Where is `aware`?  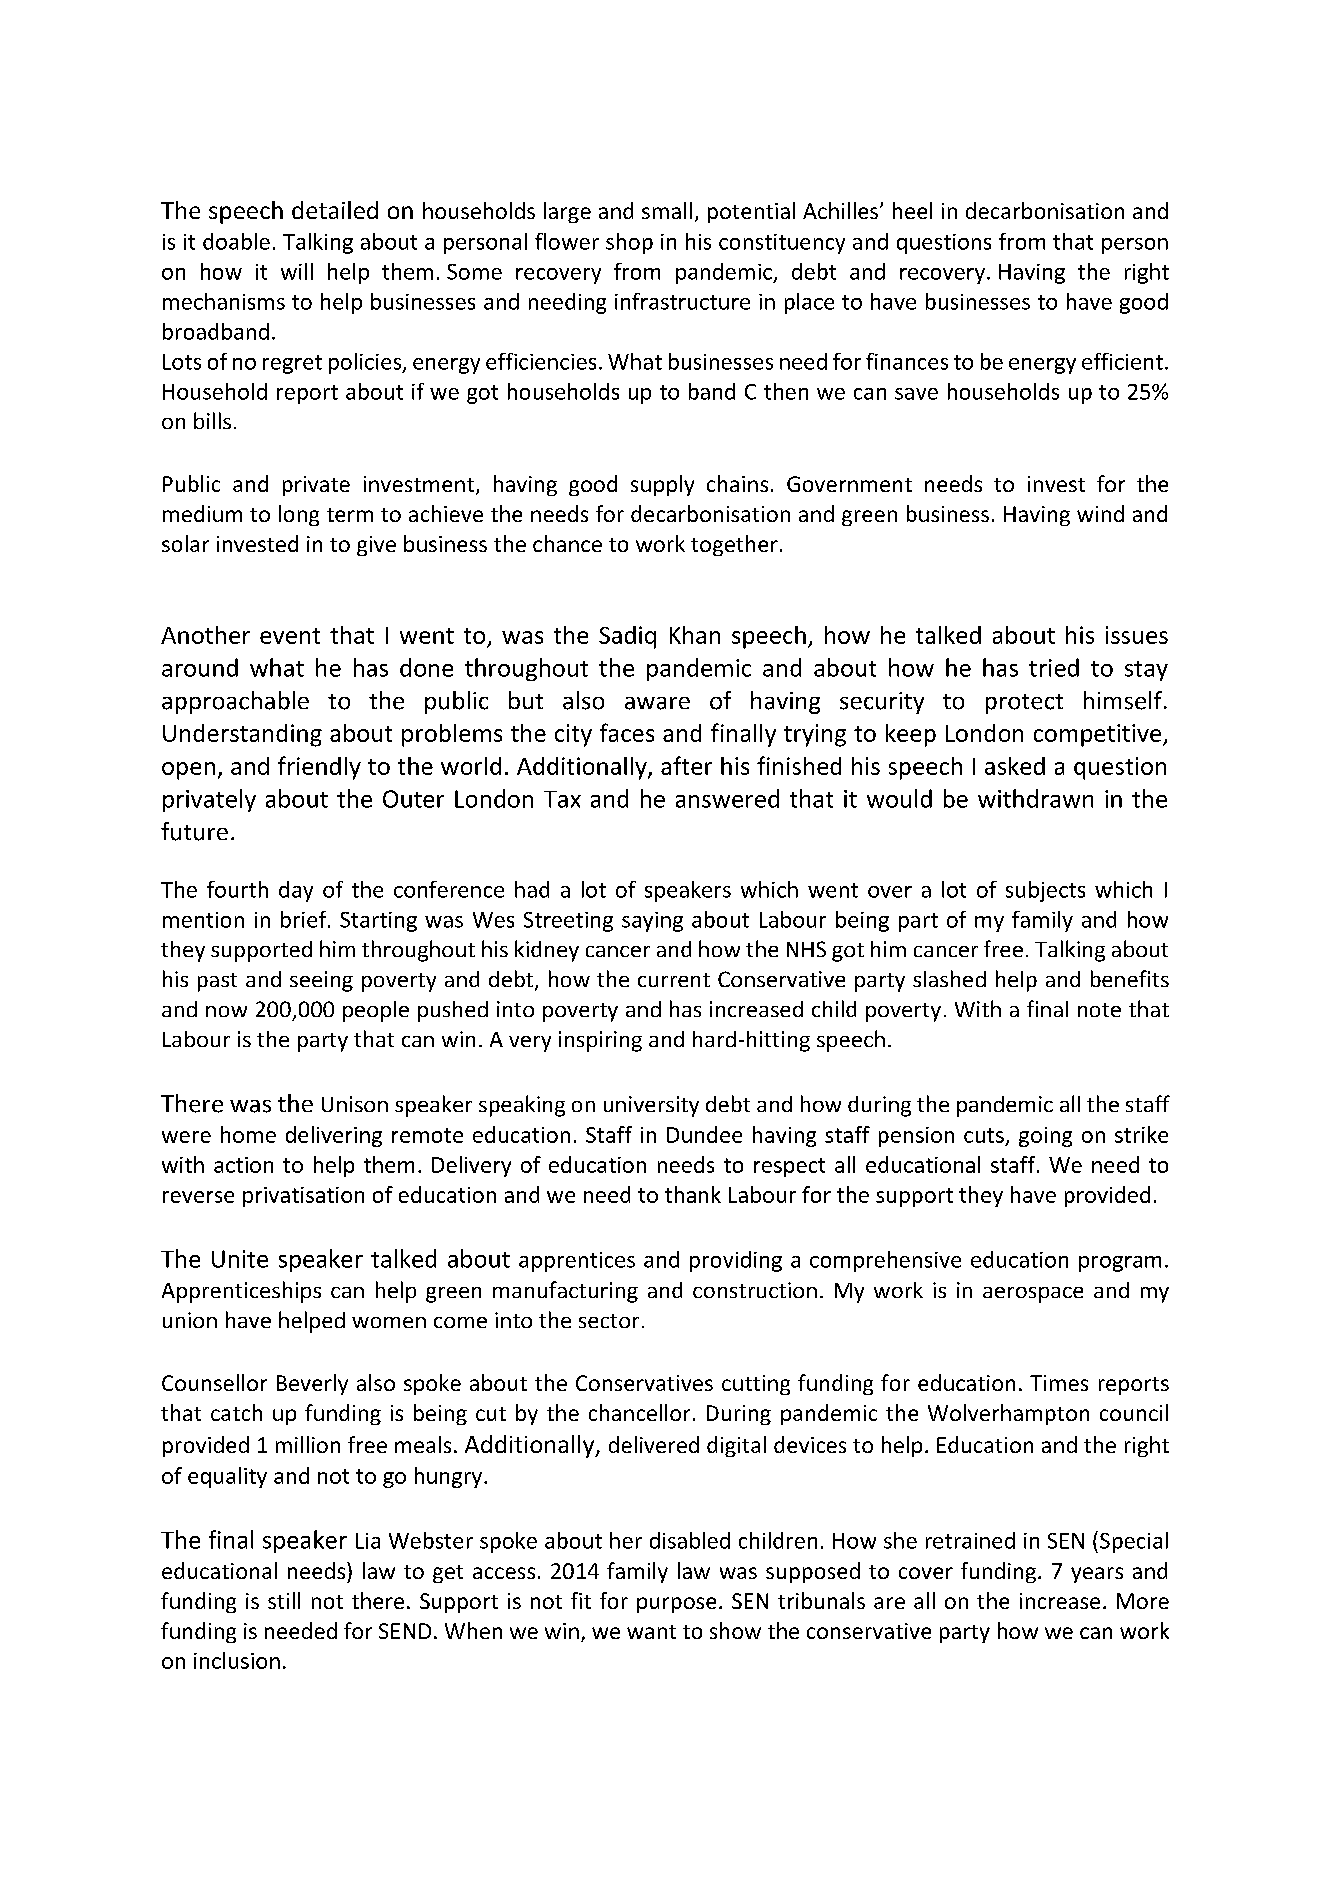
aware is located at coordinates (657, 703).
